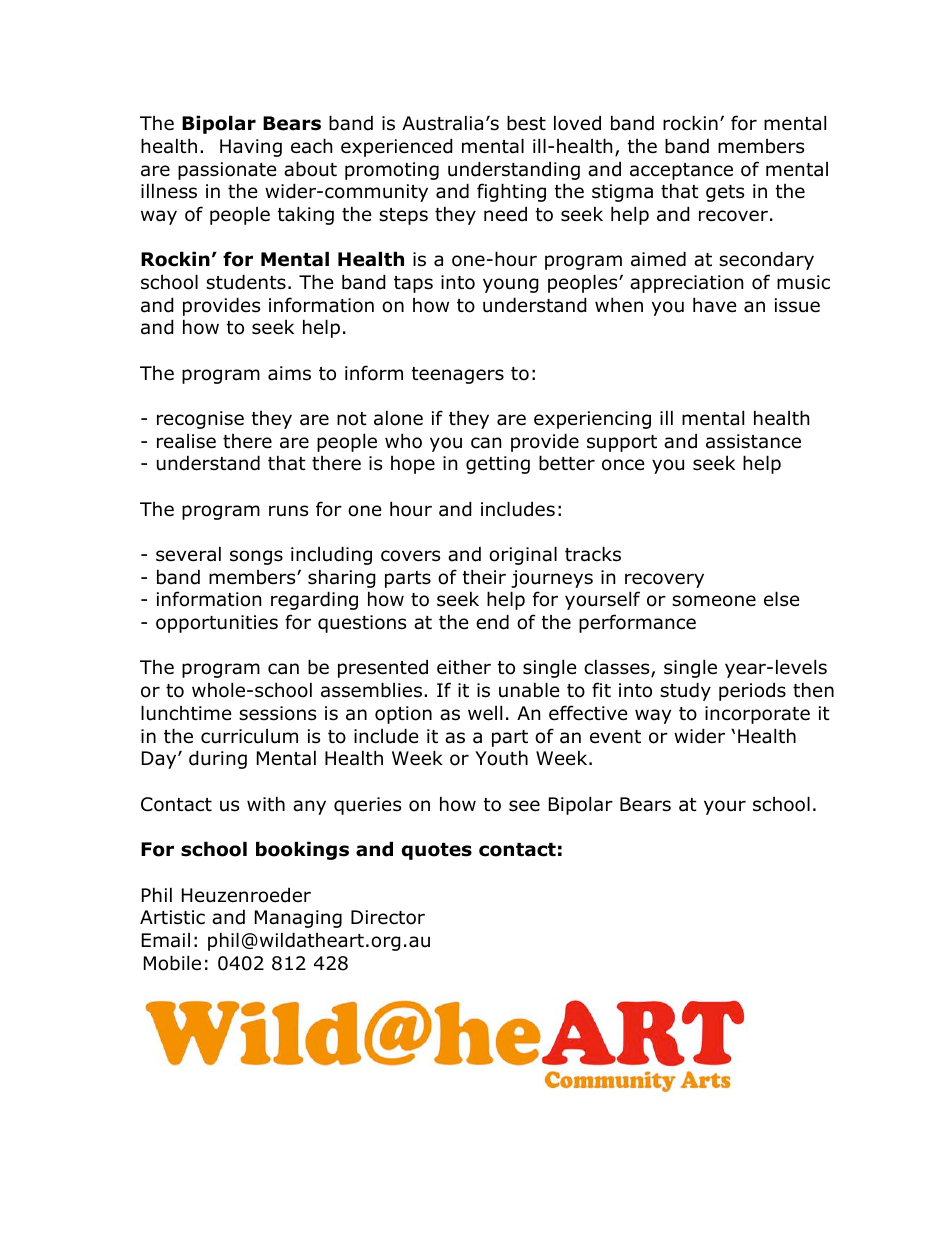 The image size is (952, 1233). Describe the element at coordinates (298, 919) in the page. I see `Managing` at that location.
